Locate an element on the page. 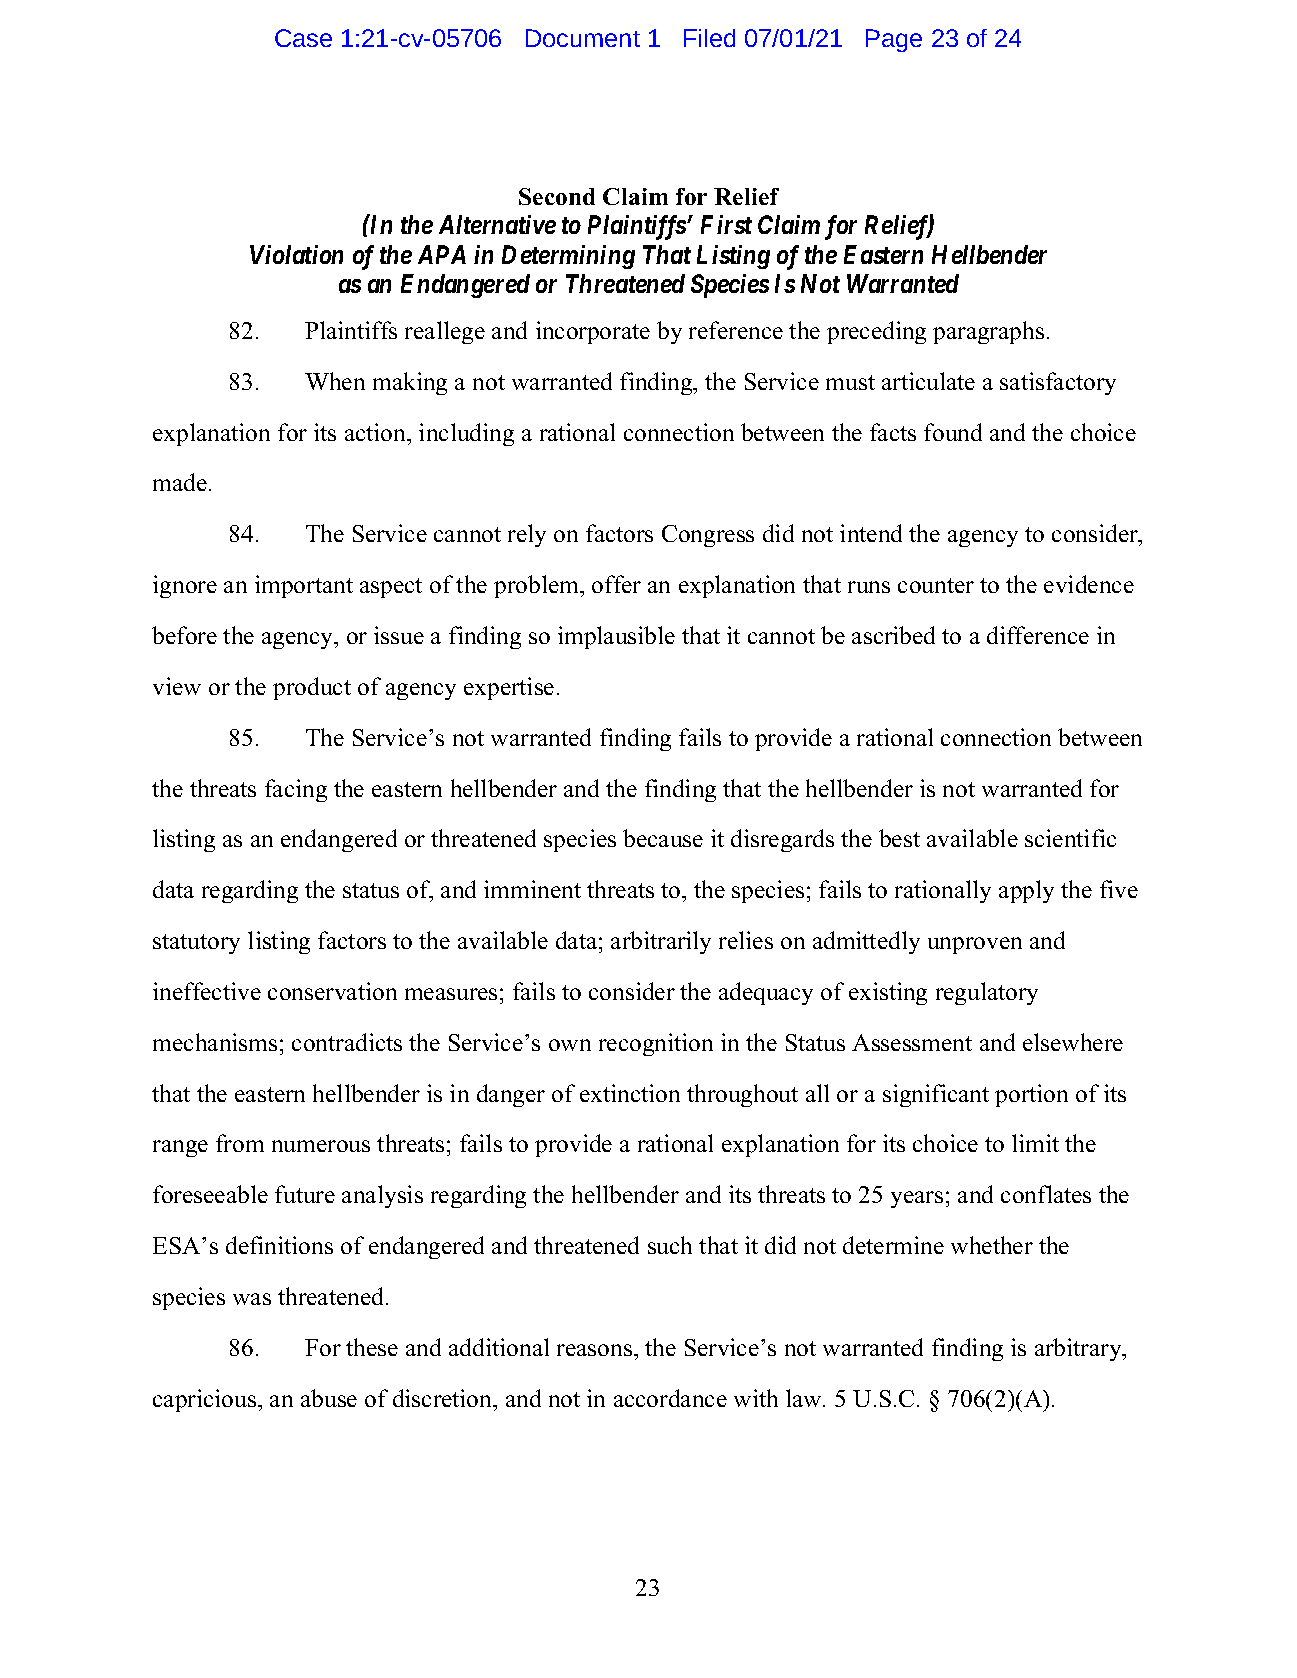 Image resolution: width=1297 pixels, height=1678 pixels. arbitrary is located at coordinates (1079, 1349).
